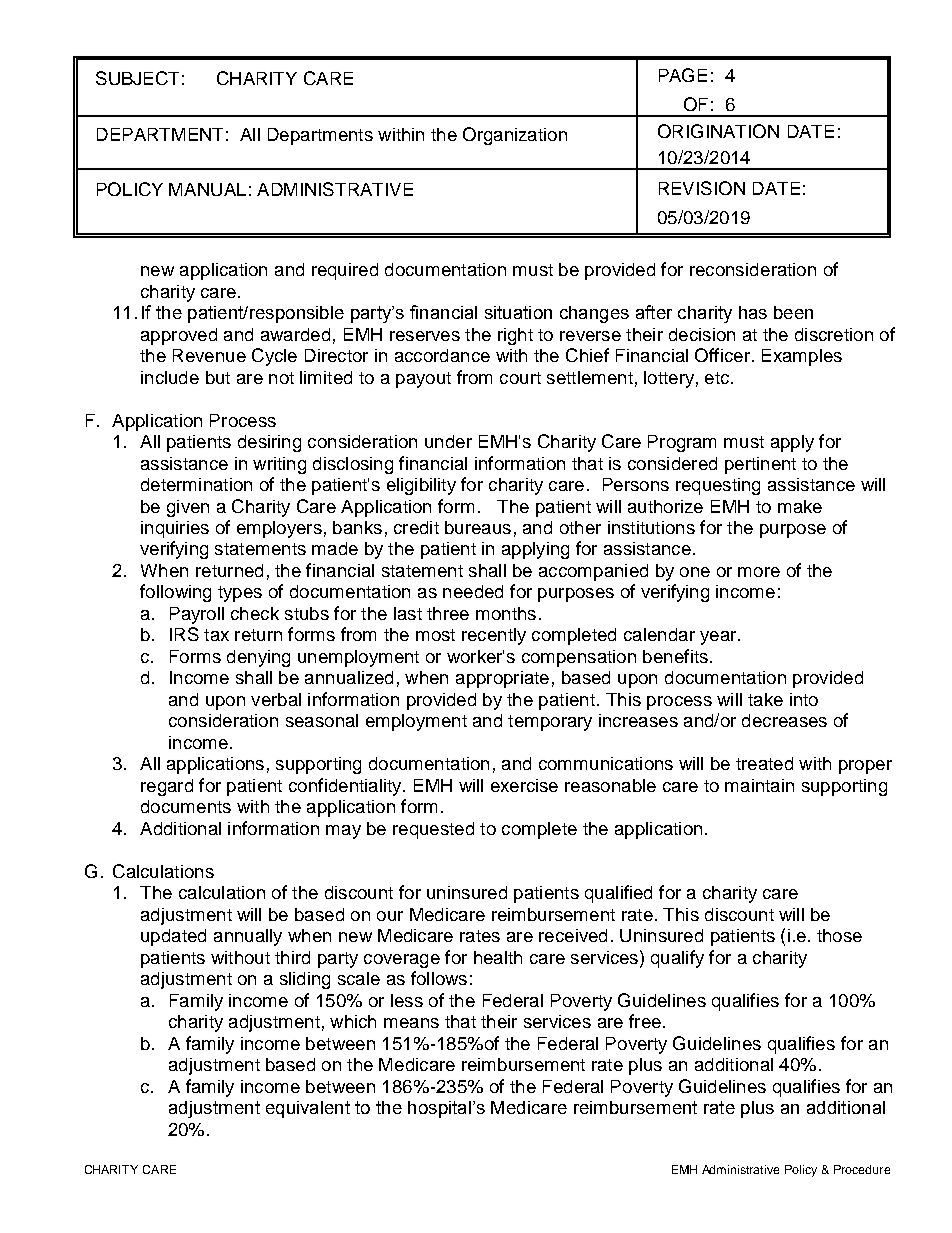  I want to click on maintain, so click(759, 785).
